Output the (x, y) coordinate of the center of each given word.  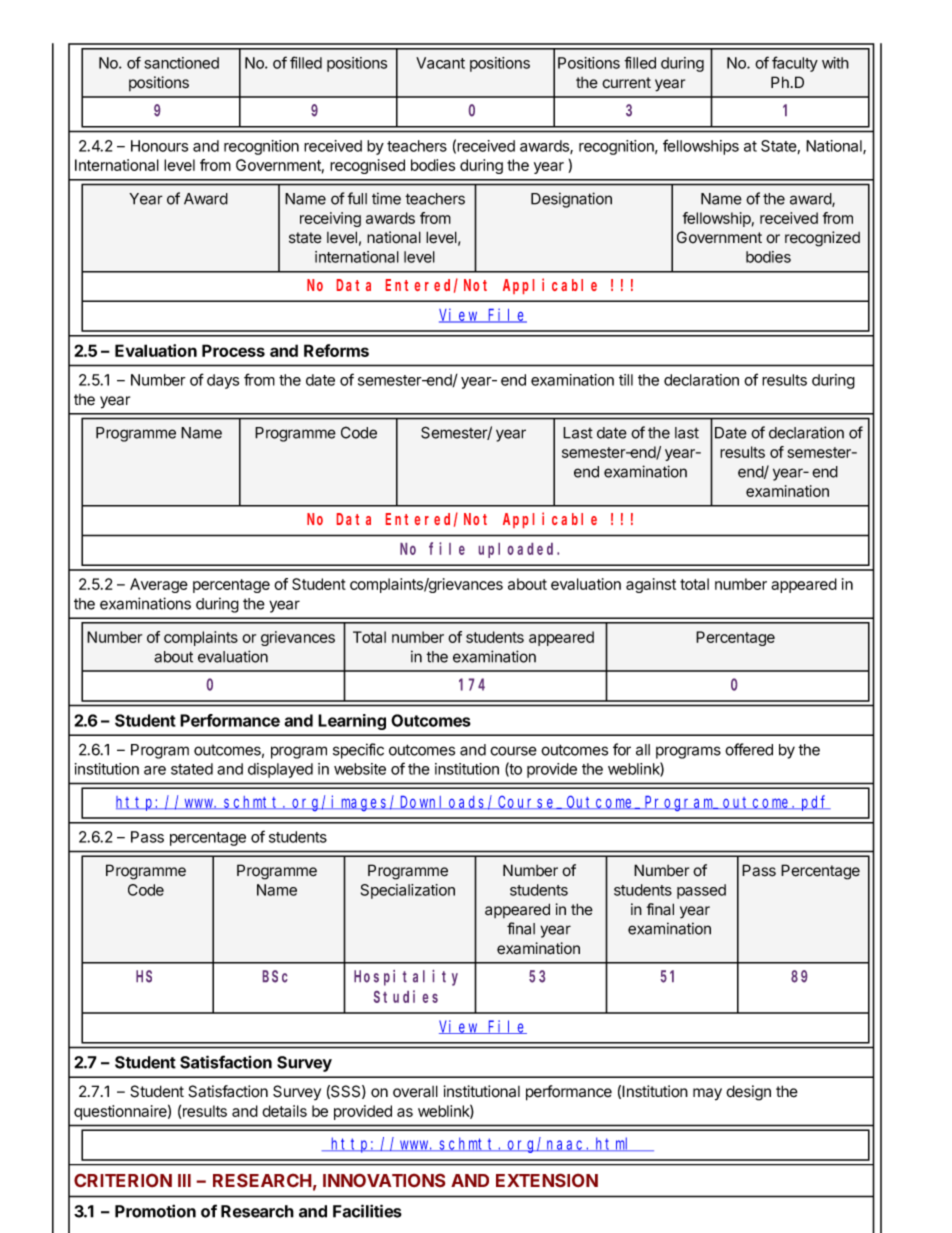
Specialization (408, 891)
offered (749, 749)
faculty (795, 64)
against (651, 585)
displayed (280, 770)
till (626, 380)
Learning (352, 722)
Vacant (440, 63)
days (223, 381)
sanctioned (181, 63)
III (184, 1180)
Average (159, 585)
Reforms (336, 350)
